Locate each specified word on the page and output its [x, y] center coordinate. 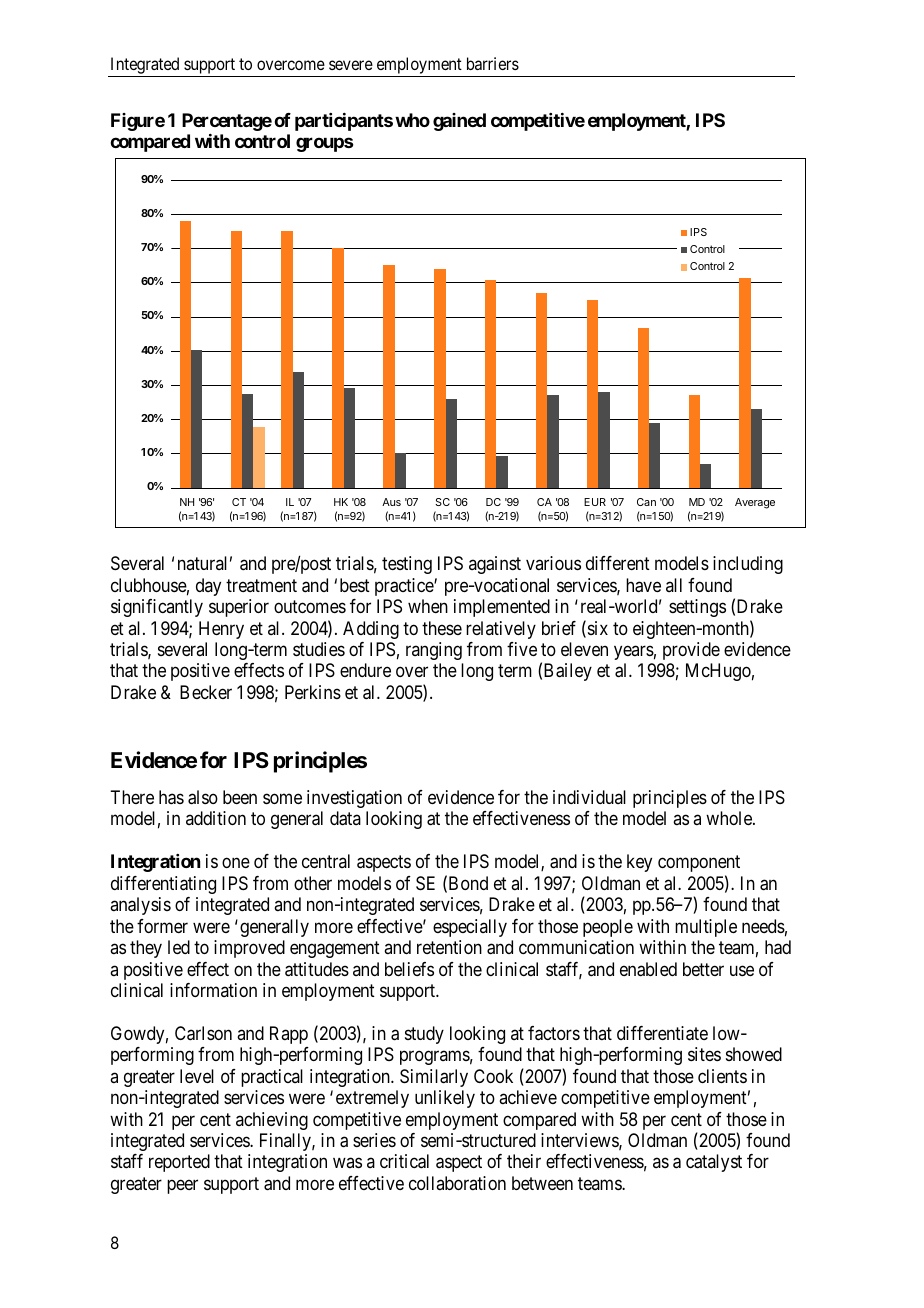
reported [179, 1163]
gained [459, 122]
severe [351, 65]
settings [697, 608]
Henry [221, 630]
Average [755, 503]
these [442, 628]
